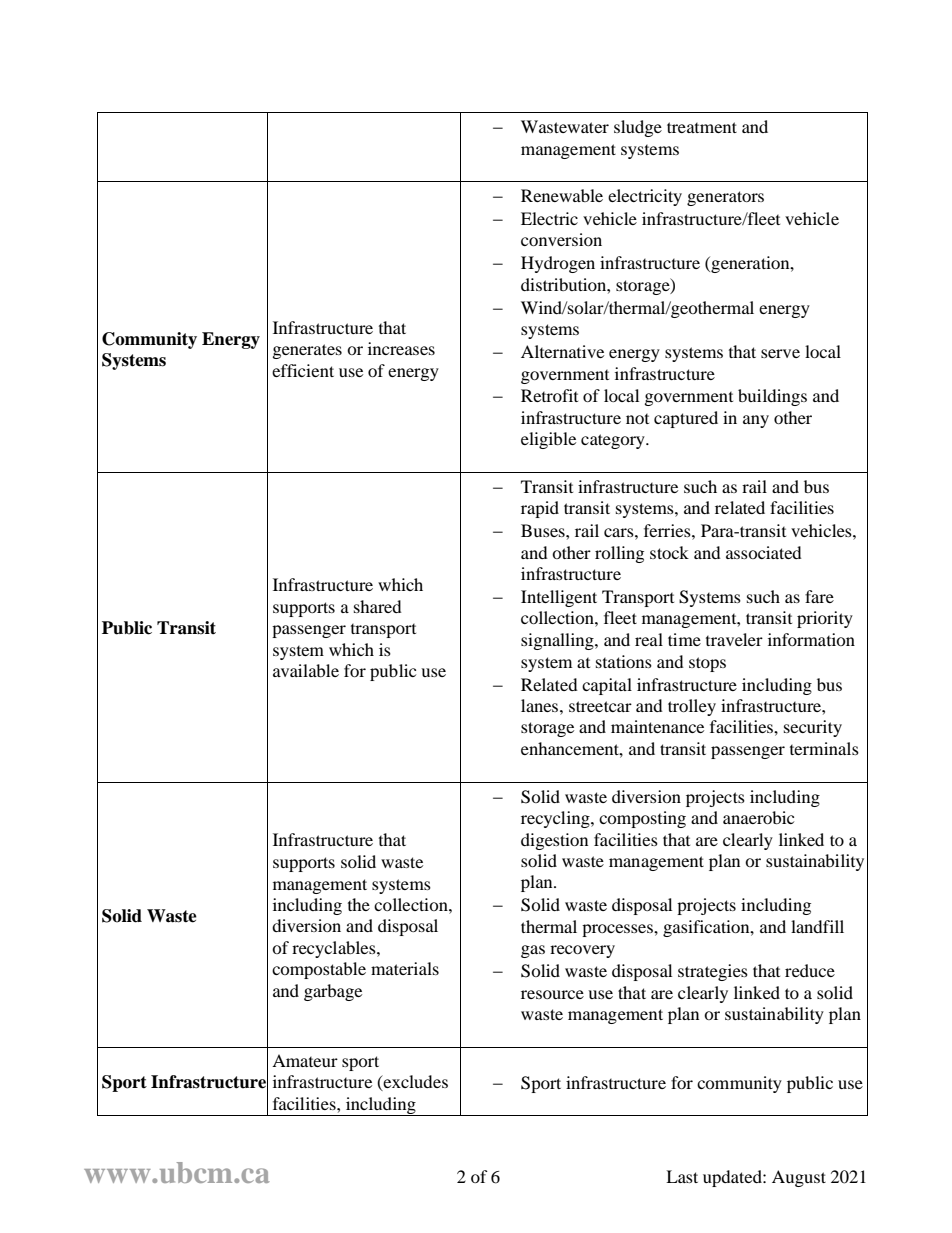 The image size is (952, 1233). Describe the element at coordinates (725, 198) in the document. I see `generators` at that location.
